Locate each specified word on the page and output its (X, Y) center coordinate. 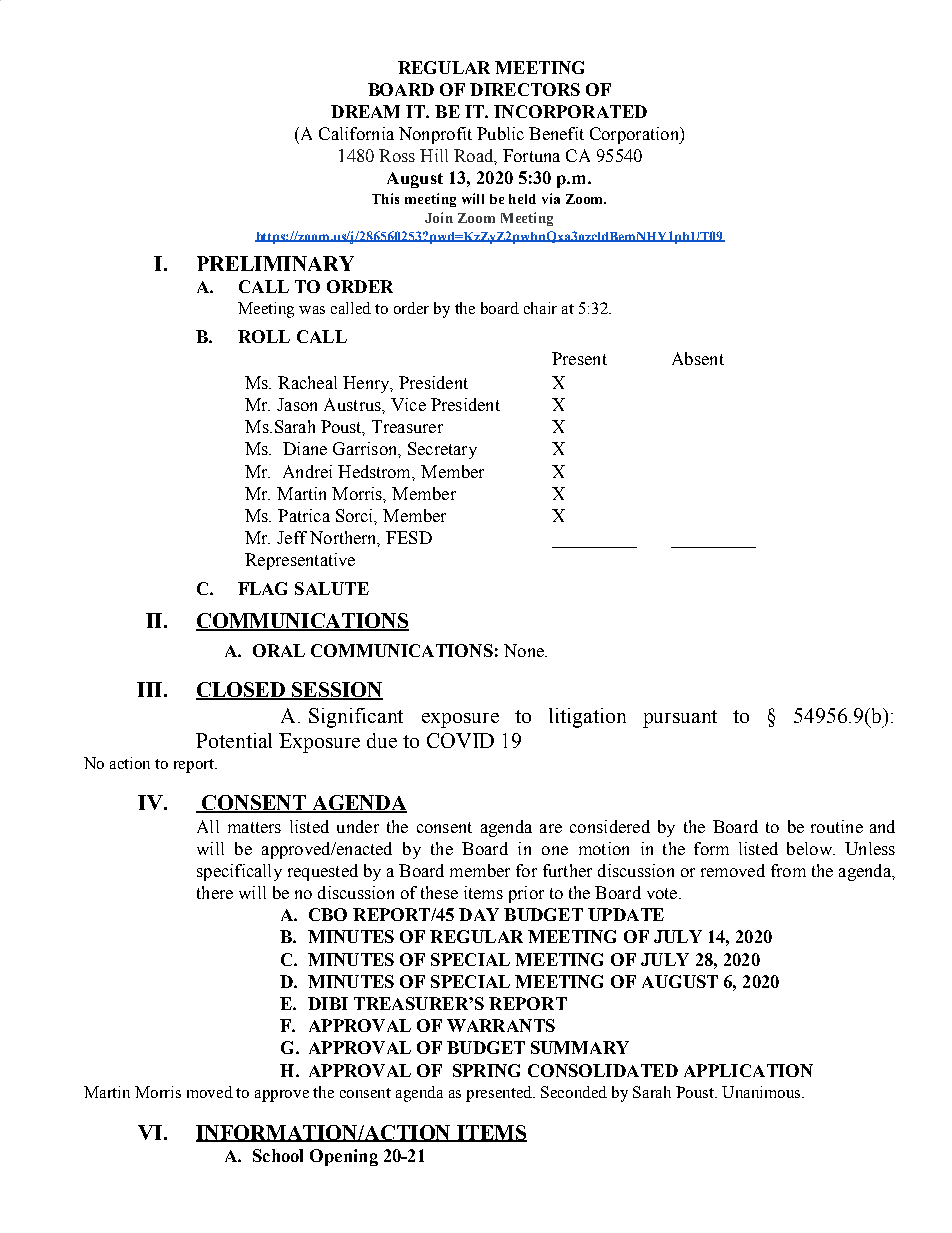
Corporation (635, 135)
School (278, 1155)
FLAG (262, 588)
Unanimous (762, 1092)
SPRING (486, 1070)
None (525, 650)
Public (500, 133)
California (356, 133)
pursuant (680, 719)
